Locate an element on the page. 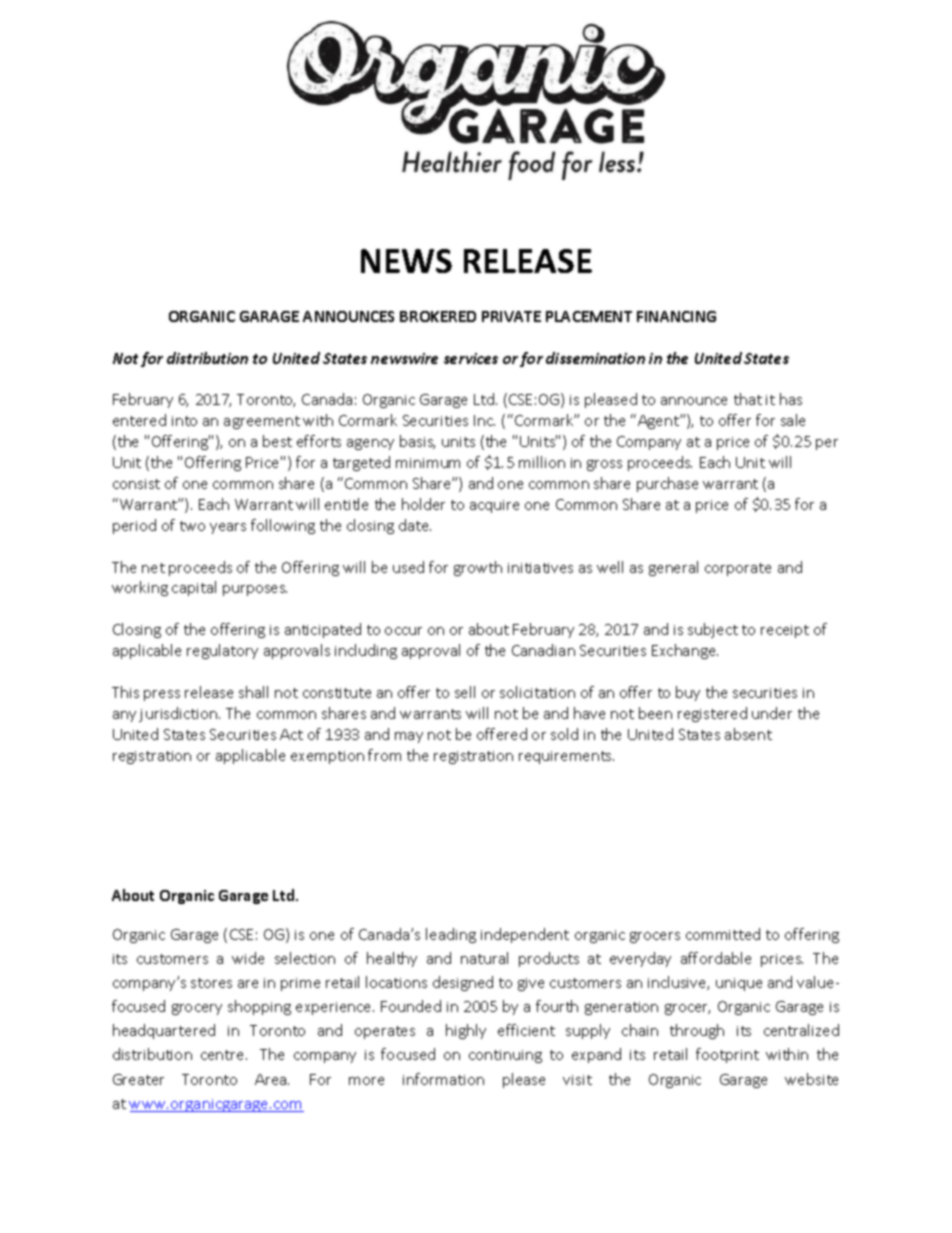  into is located at coordinates (184, 421).
